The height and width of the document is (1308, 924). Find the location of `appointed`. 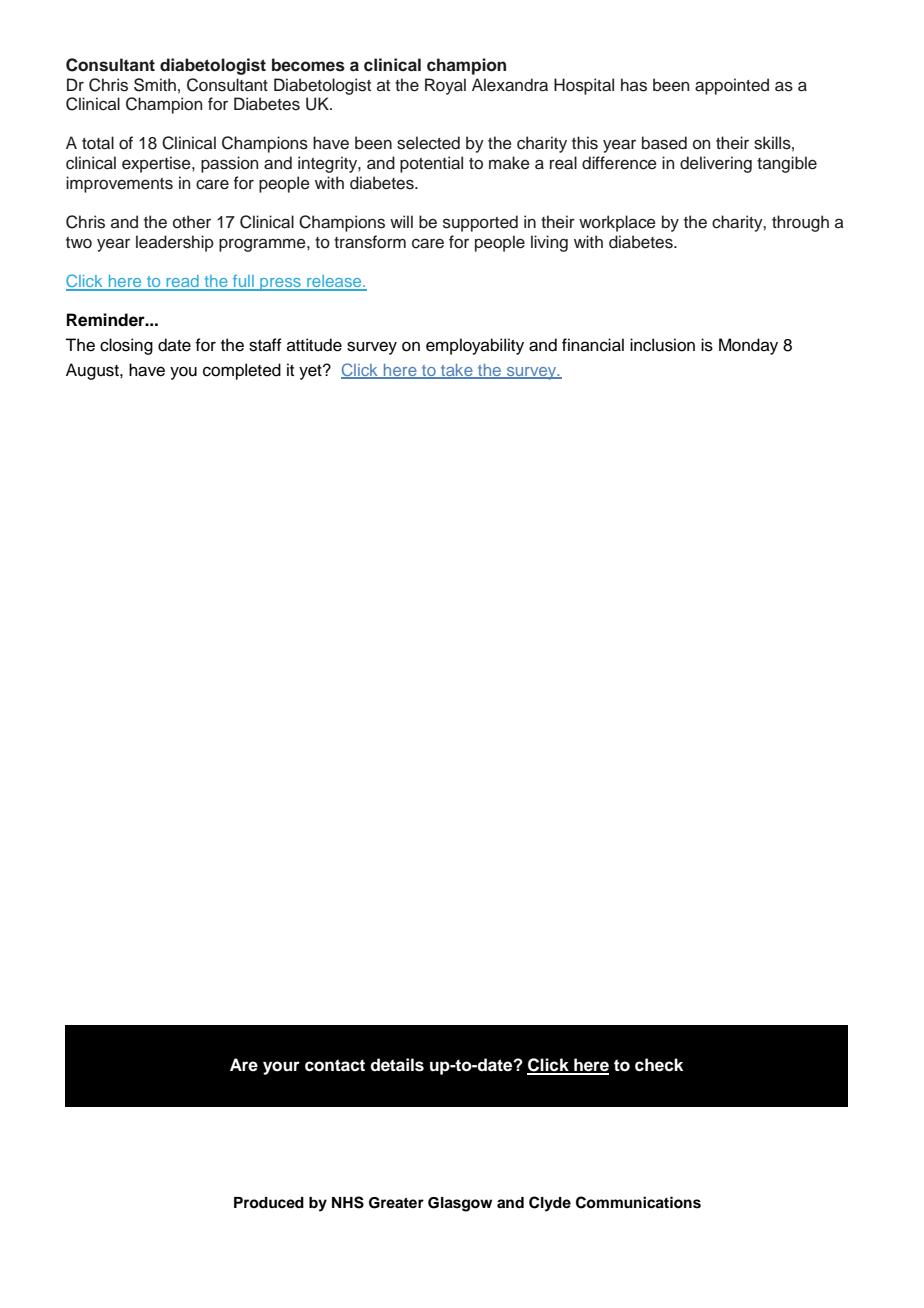

appointed is located at coordinates (732, 86).
